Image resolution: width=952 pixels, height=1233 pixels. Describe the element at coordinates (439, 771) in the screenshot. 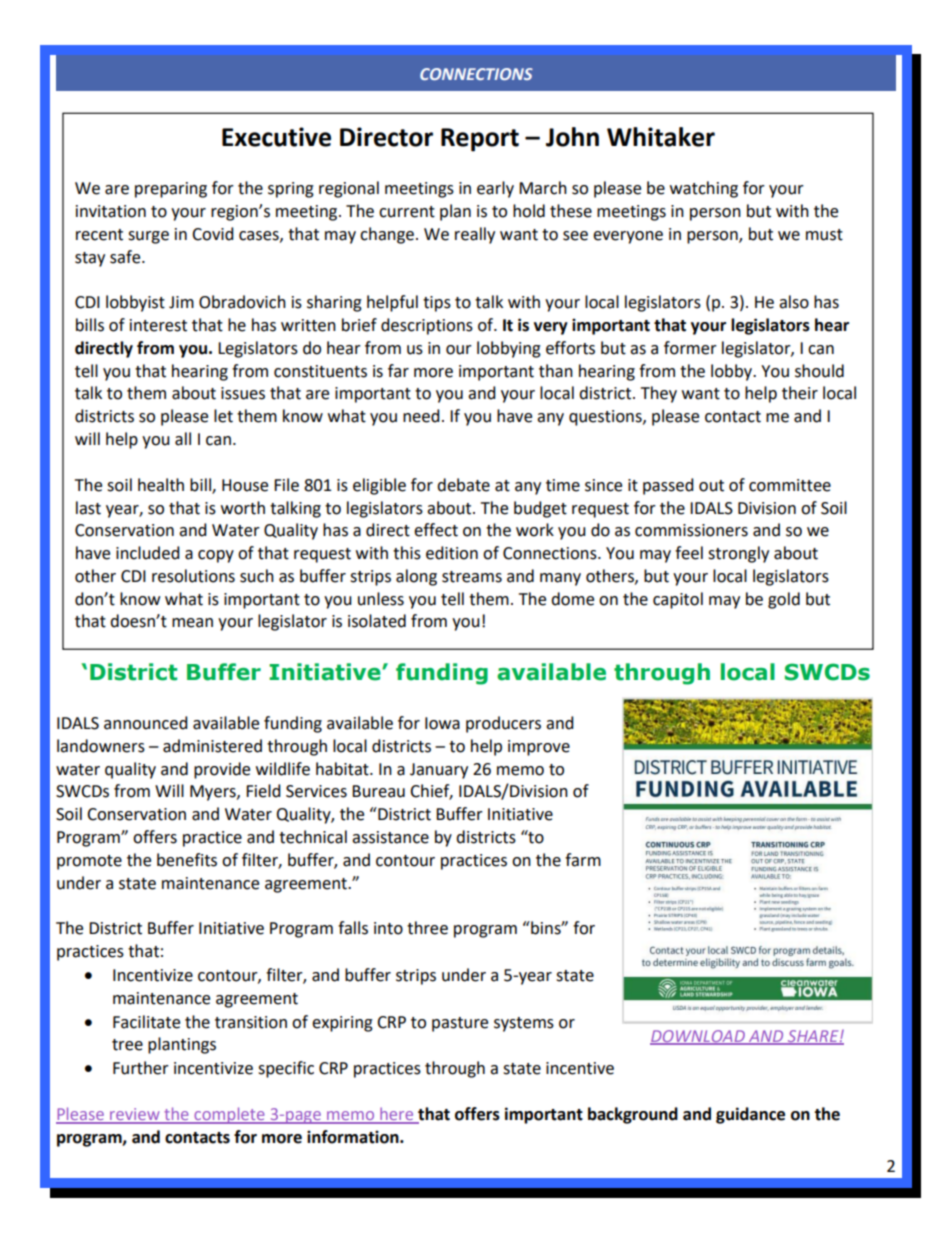

I see `January` at that location.
